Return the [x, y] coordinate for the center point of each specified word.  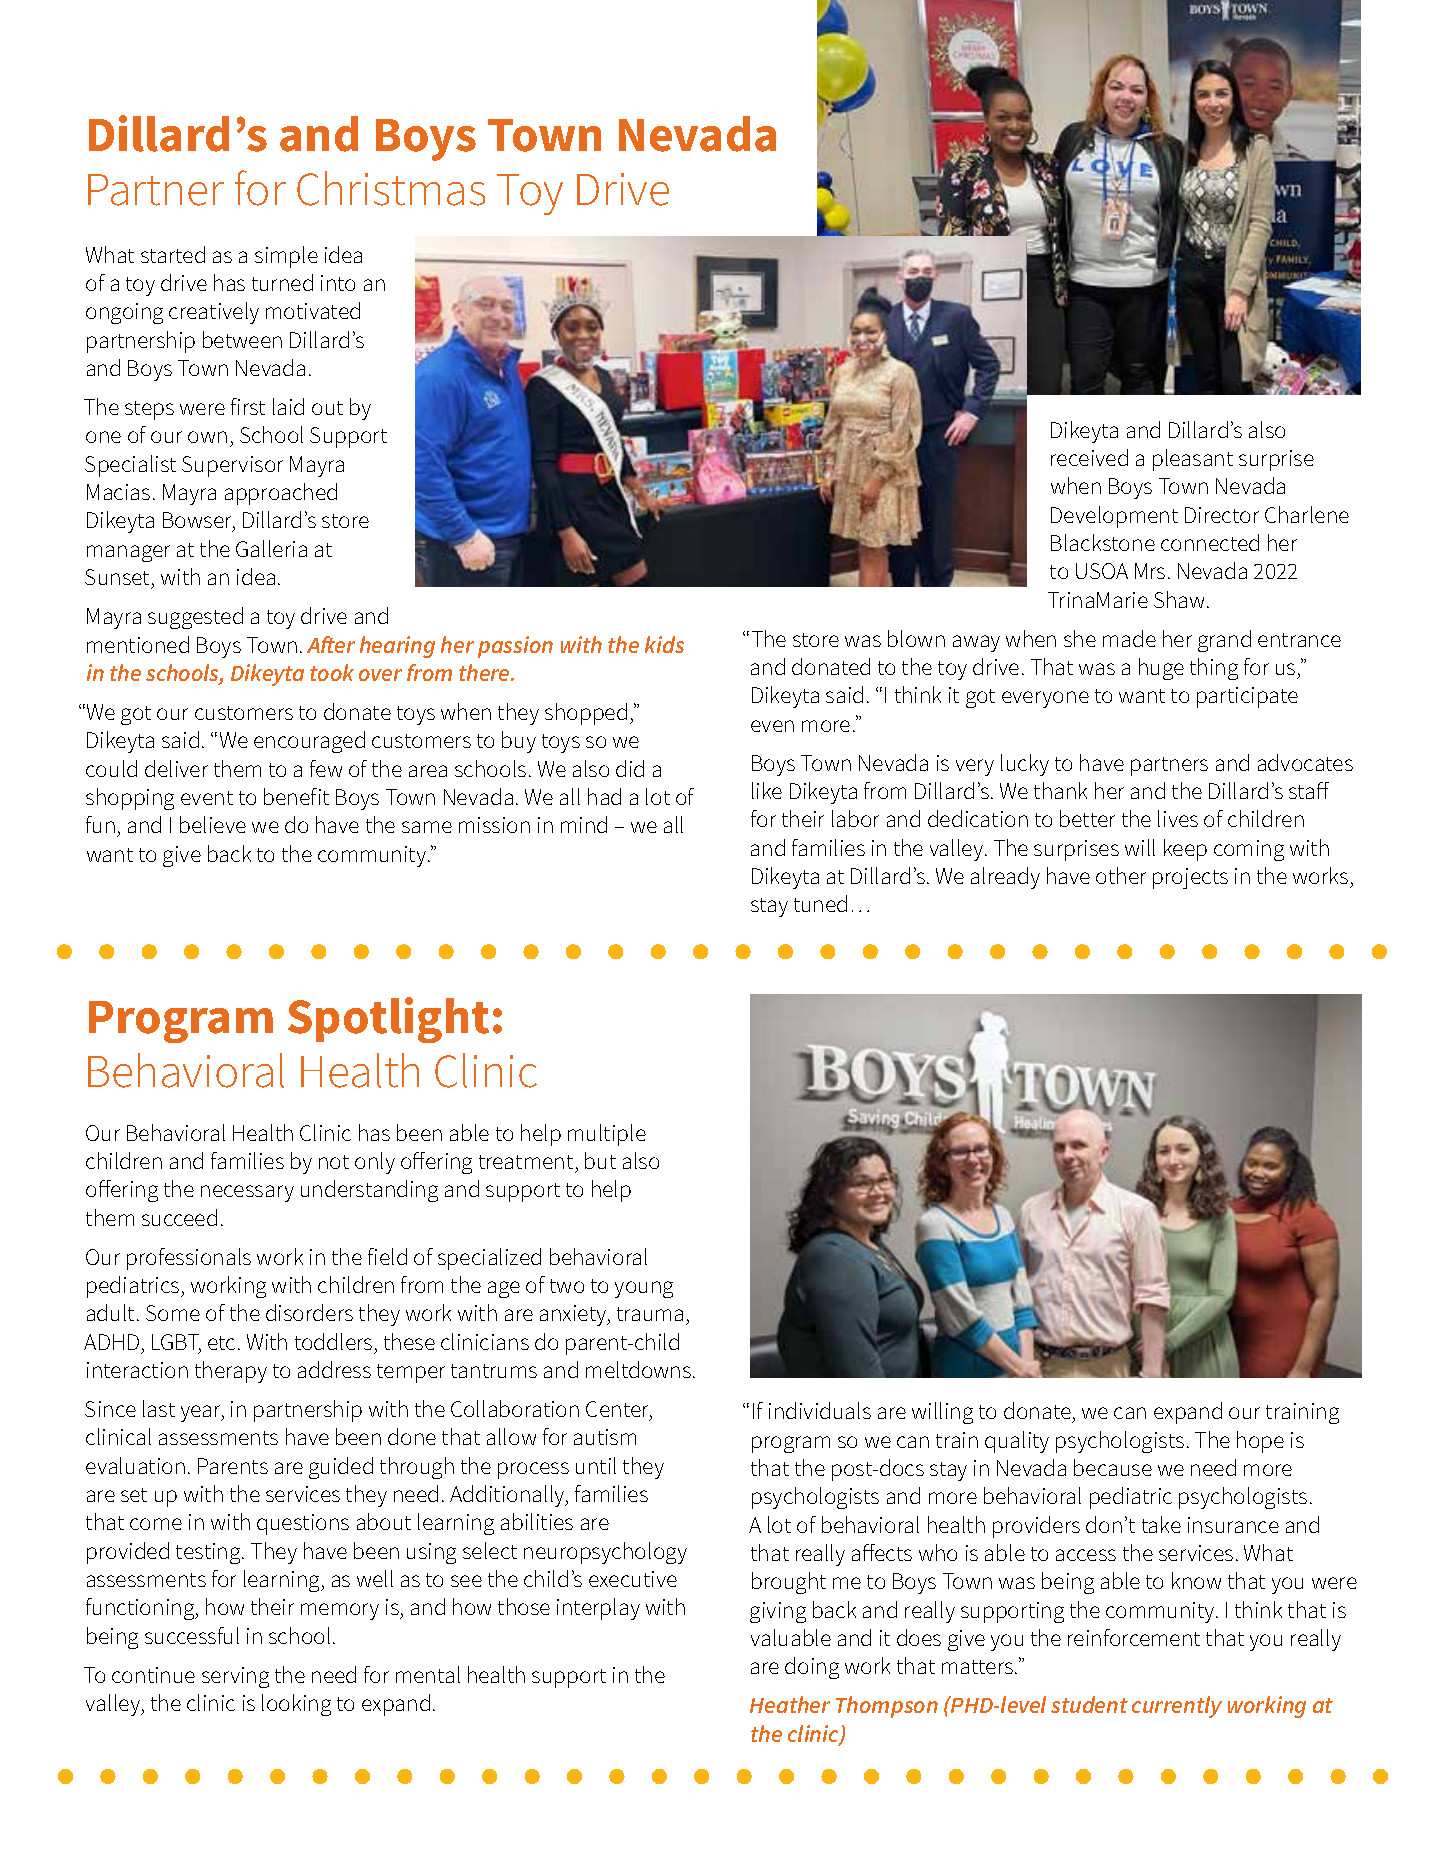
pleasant [1193, 460]
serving [235, 1677]
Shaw [1181, 599]
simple [286, 257]
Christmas [391, 188]
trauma [650, 1314]
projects [1190, 878]
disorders [309, 1312]
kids [664, 644]
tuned [820, 903]
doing [812, 1668]
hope [1260, 1442]
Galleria [271, 548]
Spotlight [388, 1020]
